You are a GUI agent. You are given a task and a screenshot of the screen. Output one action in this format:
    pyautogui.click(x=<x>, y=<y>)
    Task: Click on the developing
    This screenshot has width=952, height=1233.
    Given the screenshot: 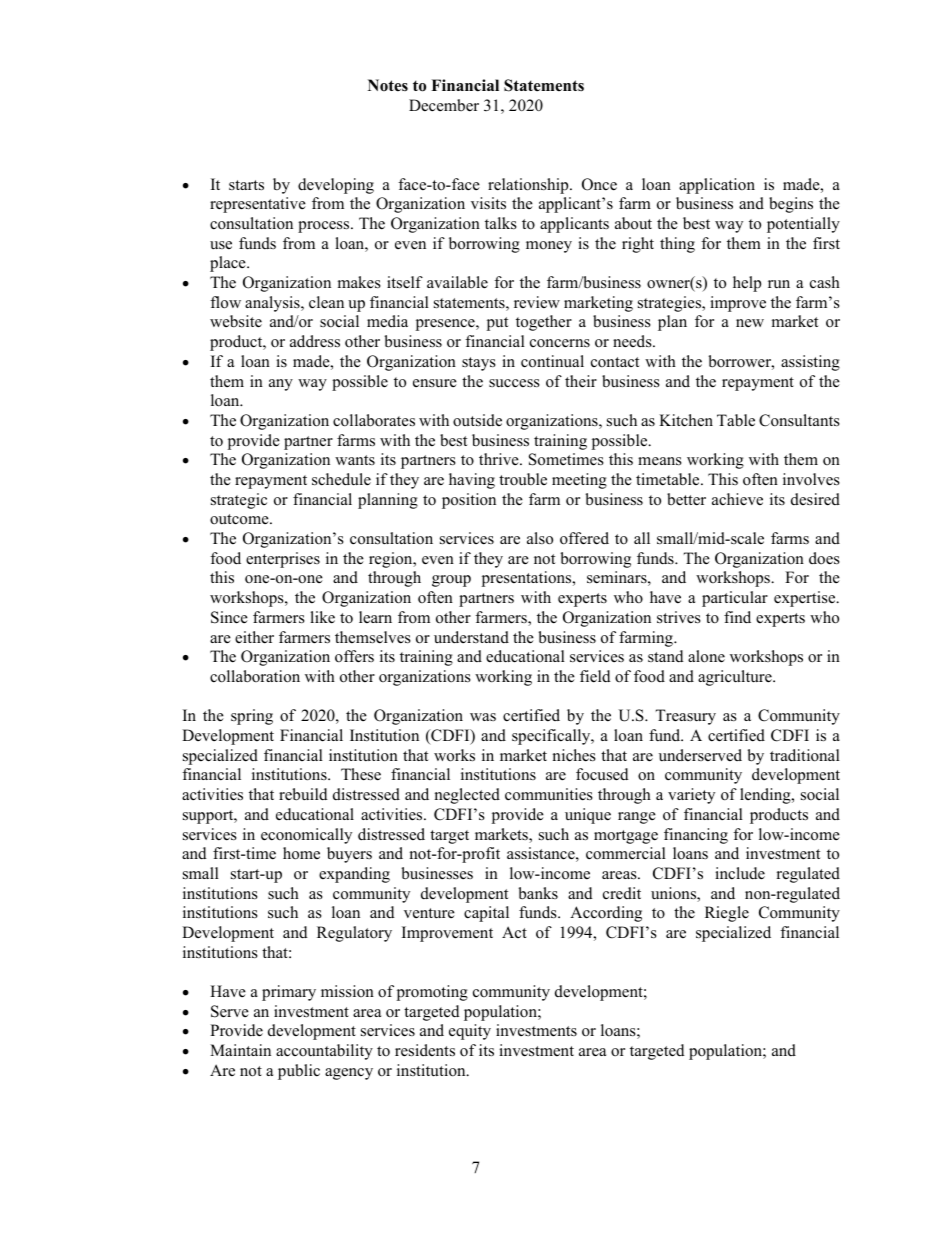 What is the action you would take?
    pyautogui.click(x=336, y=186)
